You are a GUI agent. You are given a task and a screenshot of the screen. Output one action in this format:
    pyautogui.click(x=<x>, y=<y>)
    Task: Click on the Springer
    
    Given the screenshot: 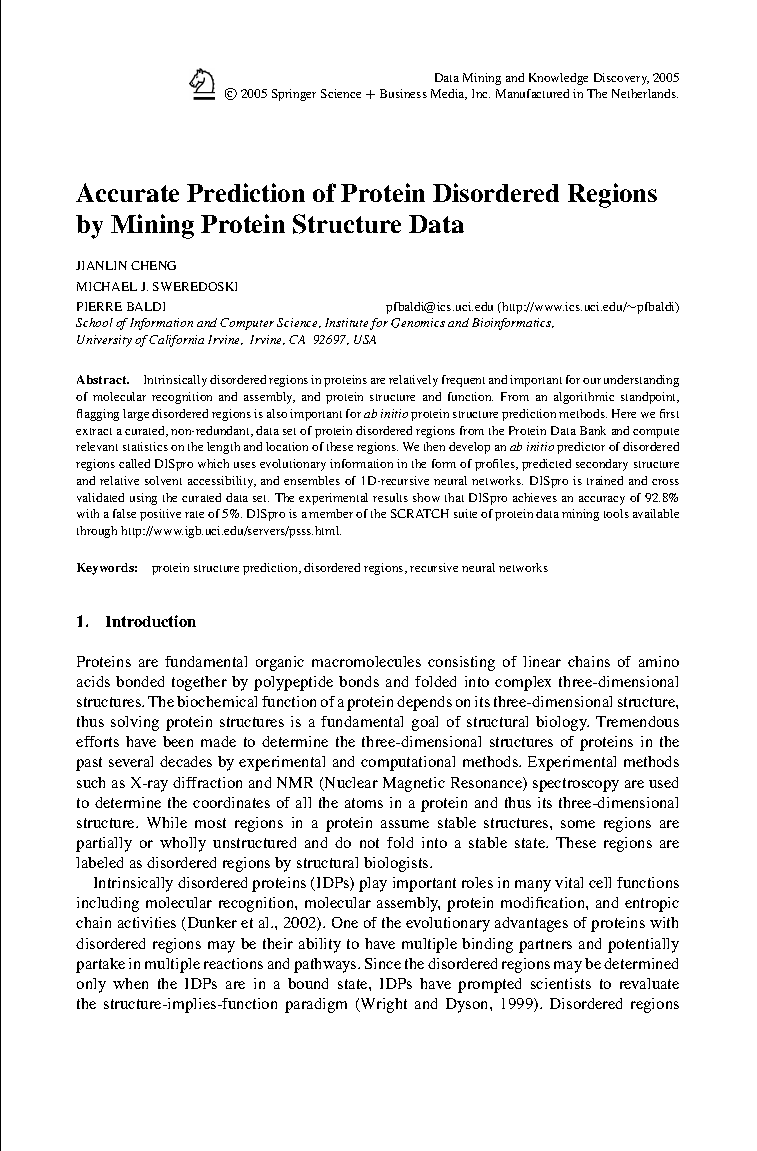 What is the action you would take?
    pyautogui.click(x=294, y=95)
